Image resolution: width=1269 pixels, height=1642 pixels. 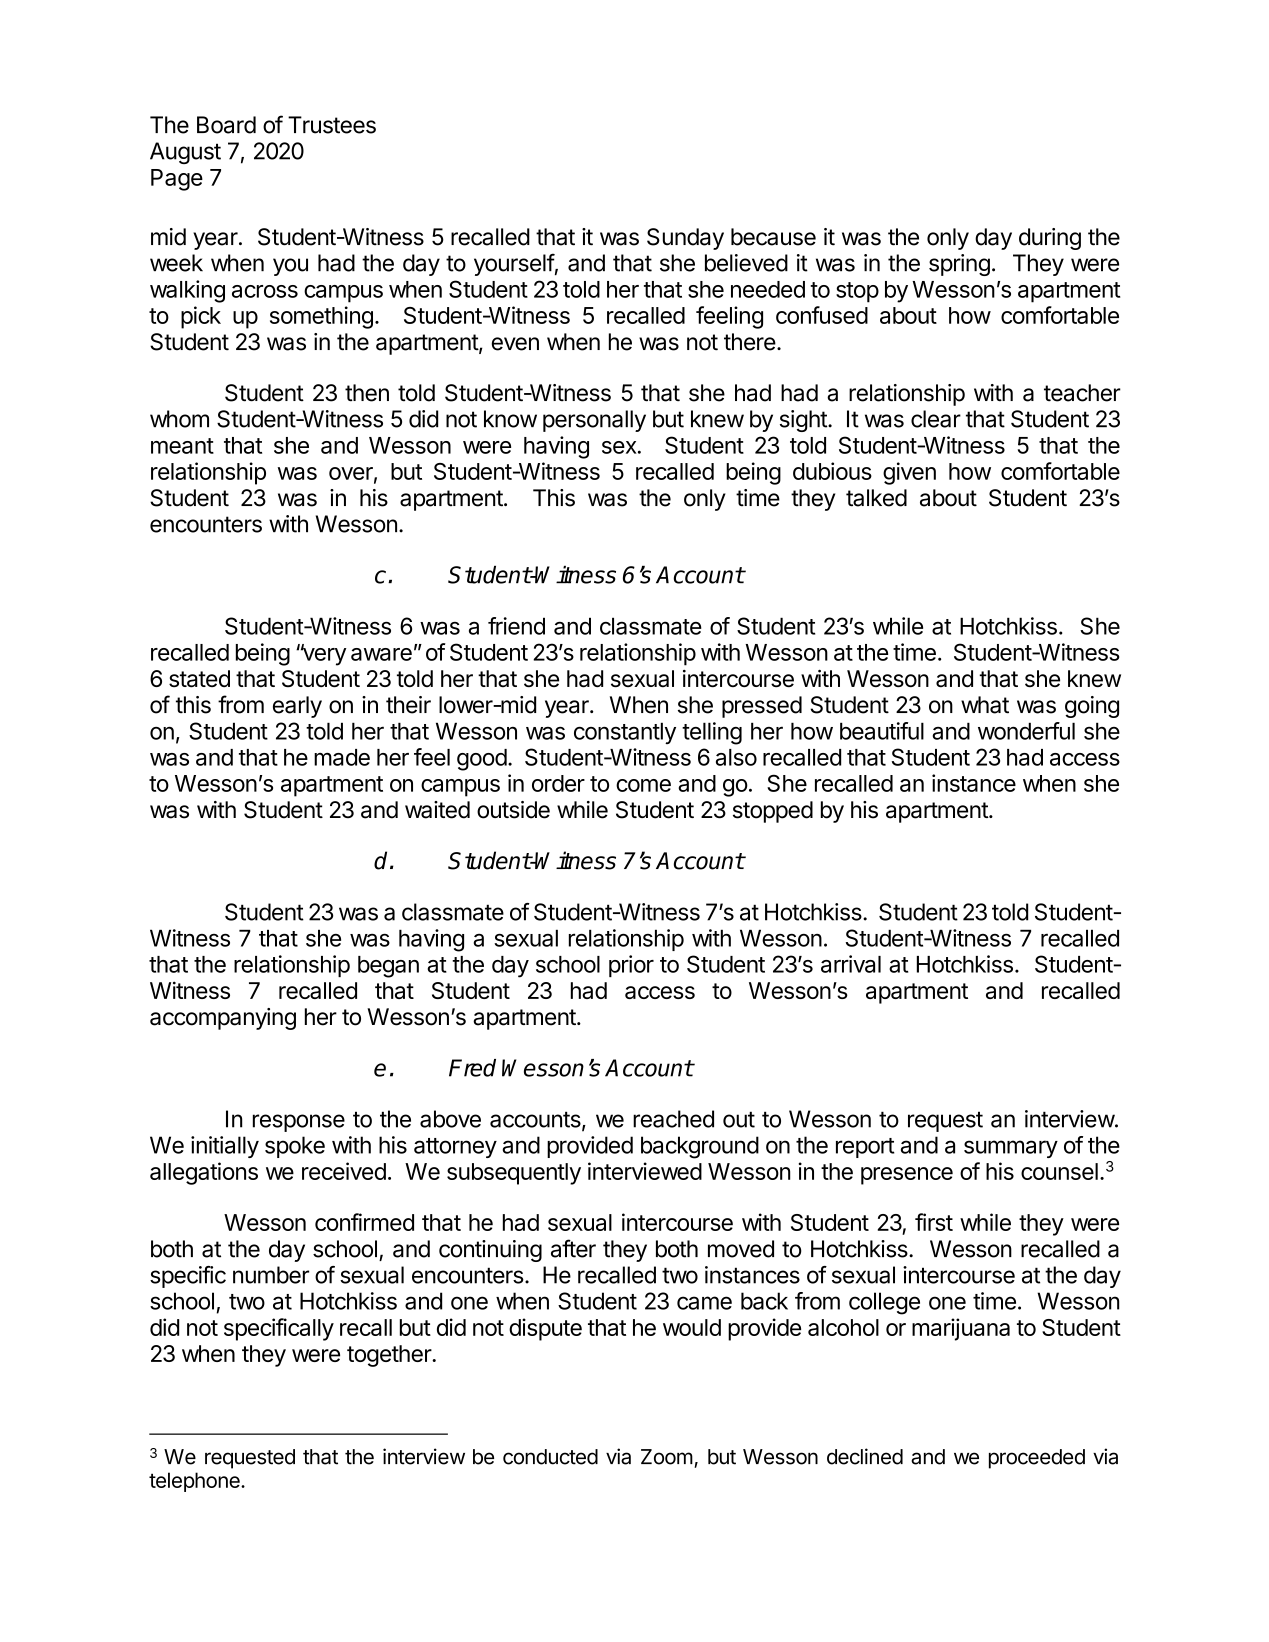 I want to click on summary, so click(x=1011, y=1149).
